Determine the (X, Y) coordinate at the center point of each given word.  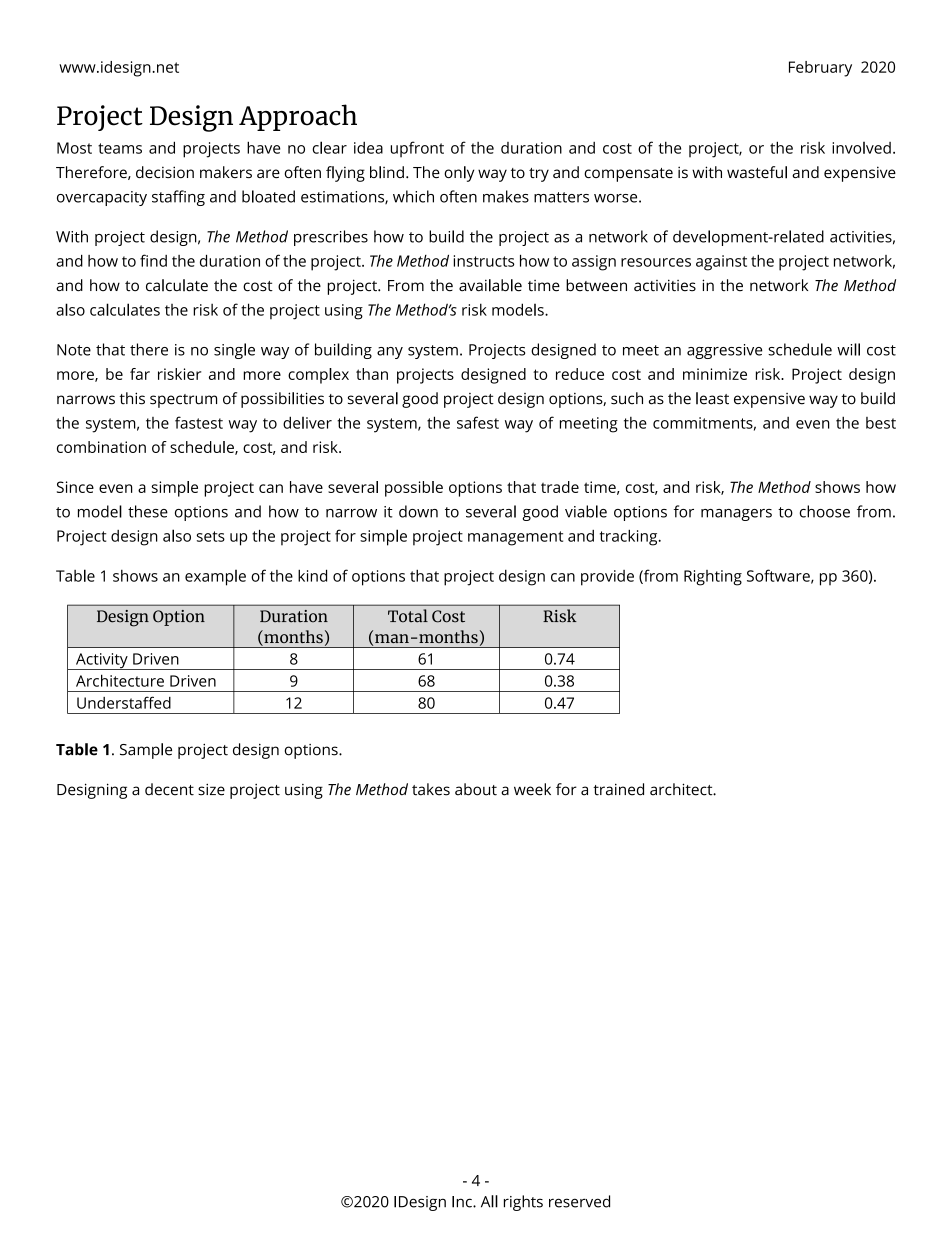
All (489, 1201)
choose (824, 511)
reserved (579, 1201)
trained (618, 789)
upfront (417, 149)
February (820, 69)
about (476, 789)
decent (169, 789)
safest (478, 422)
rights (523, 1203)
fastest (199, 422)
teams (120, 148)
